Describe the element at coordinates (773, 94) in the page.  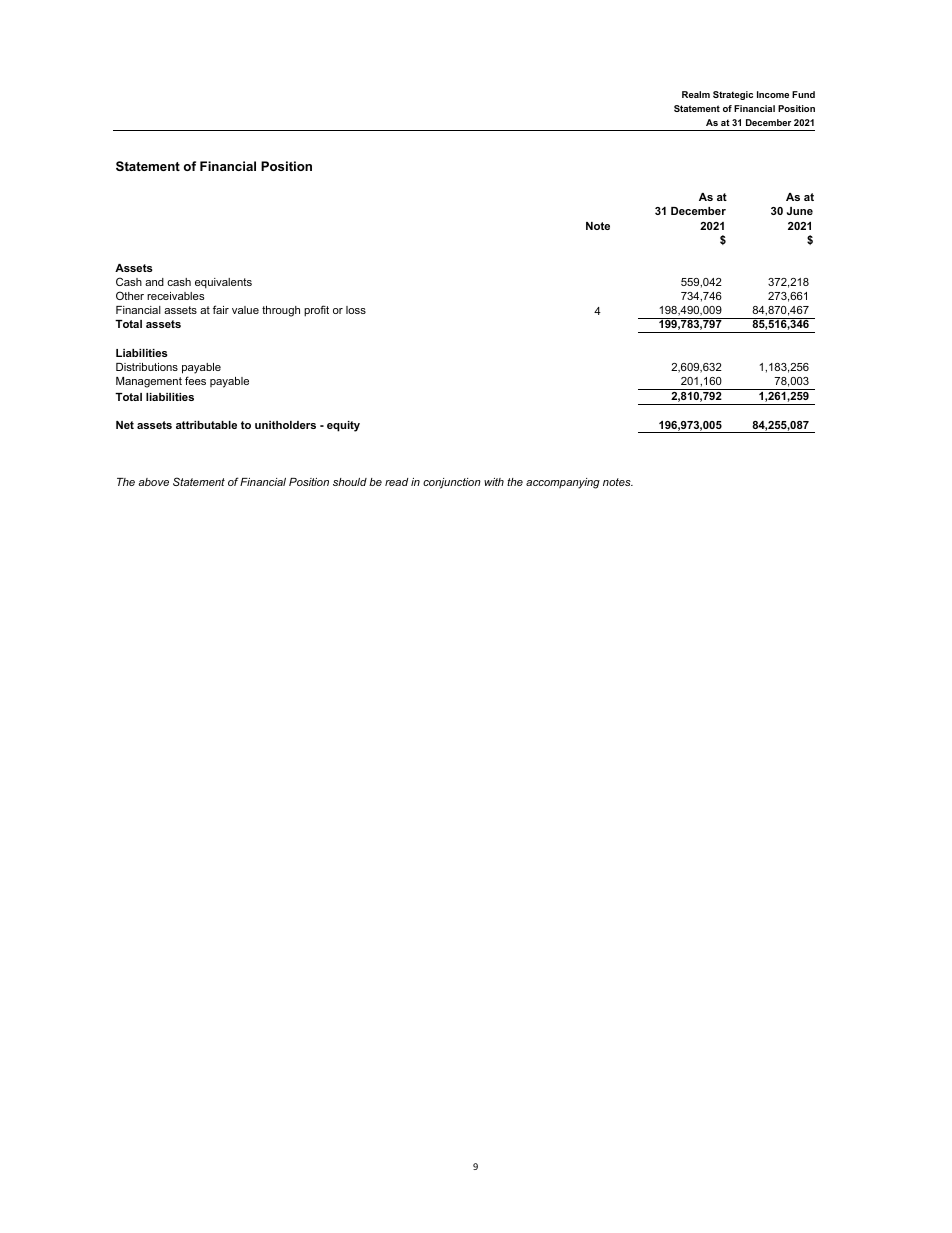
I see `Income` at that location.
